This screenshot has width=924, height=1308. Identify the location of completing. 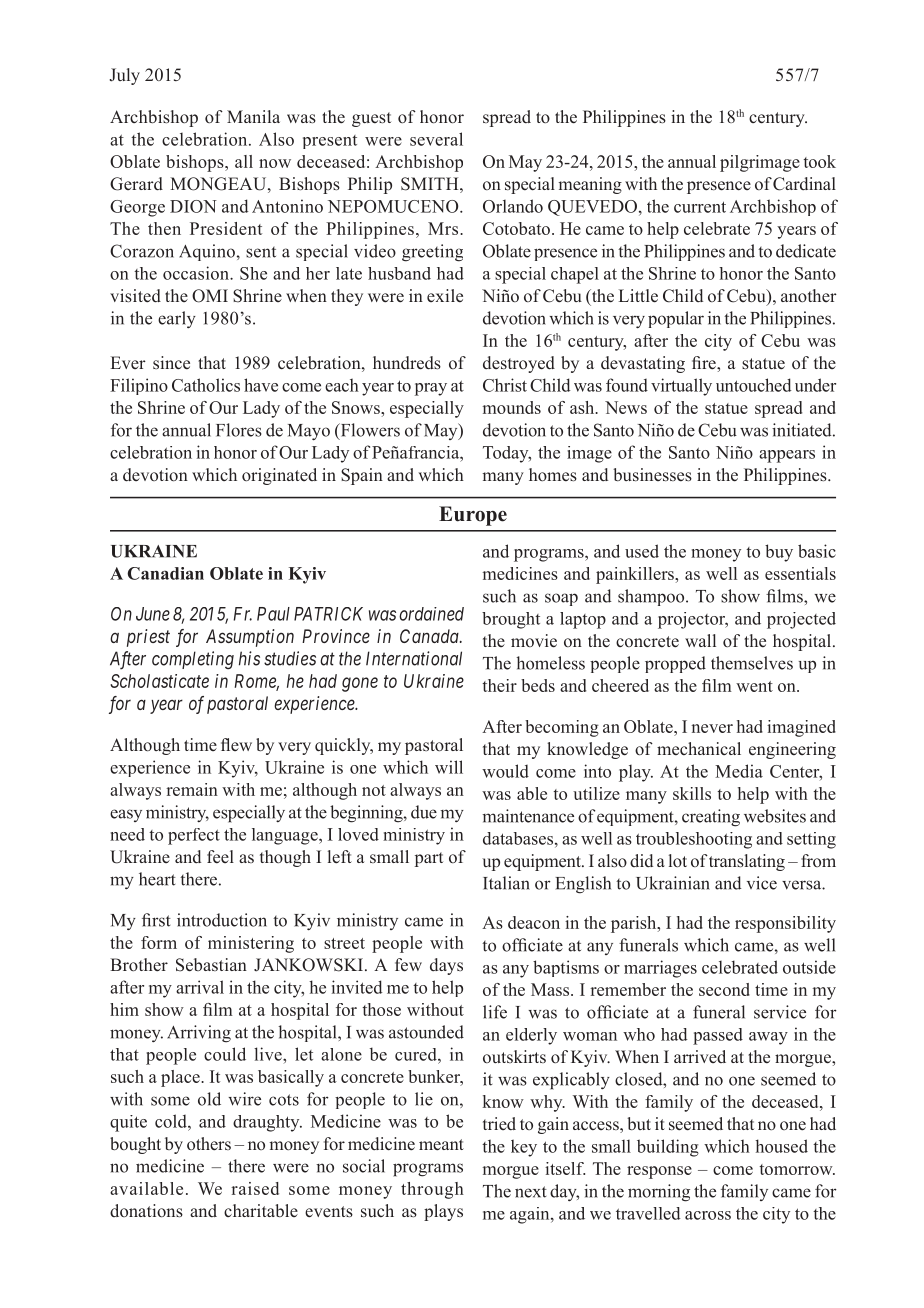
(193, 660).
